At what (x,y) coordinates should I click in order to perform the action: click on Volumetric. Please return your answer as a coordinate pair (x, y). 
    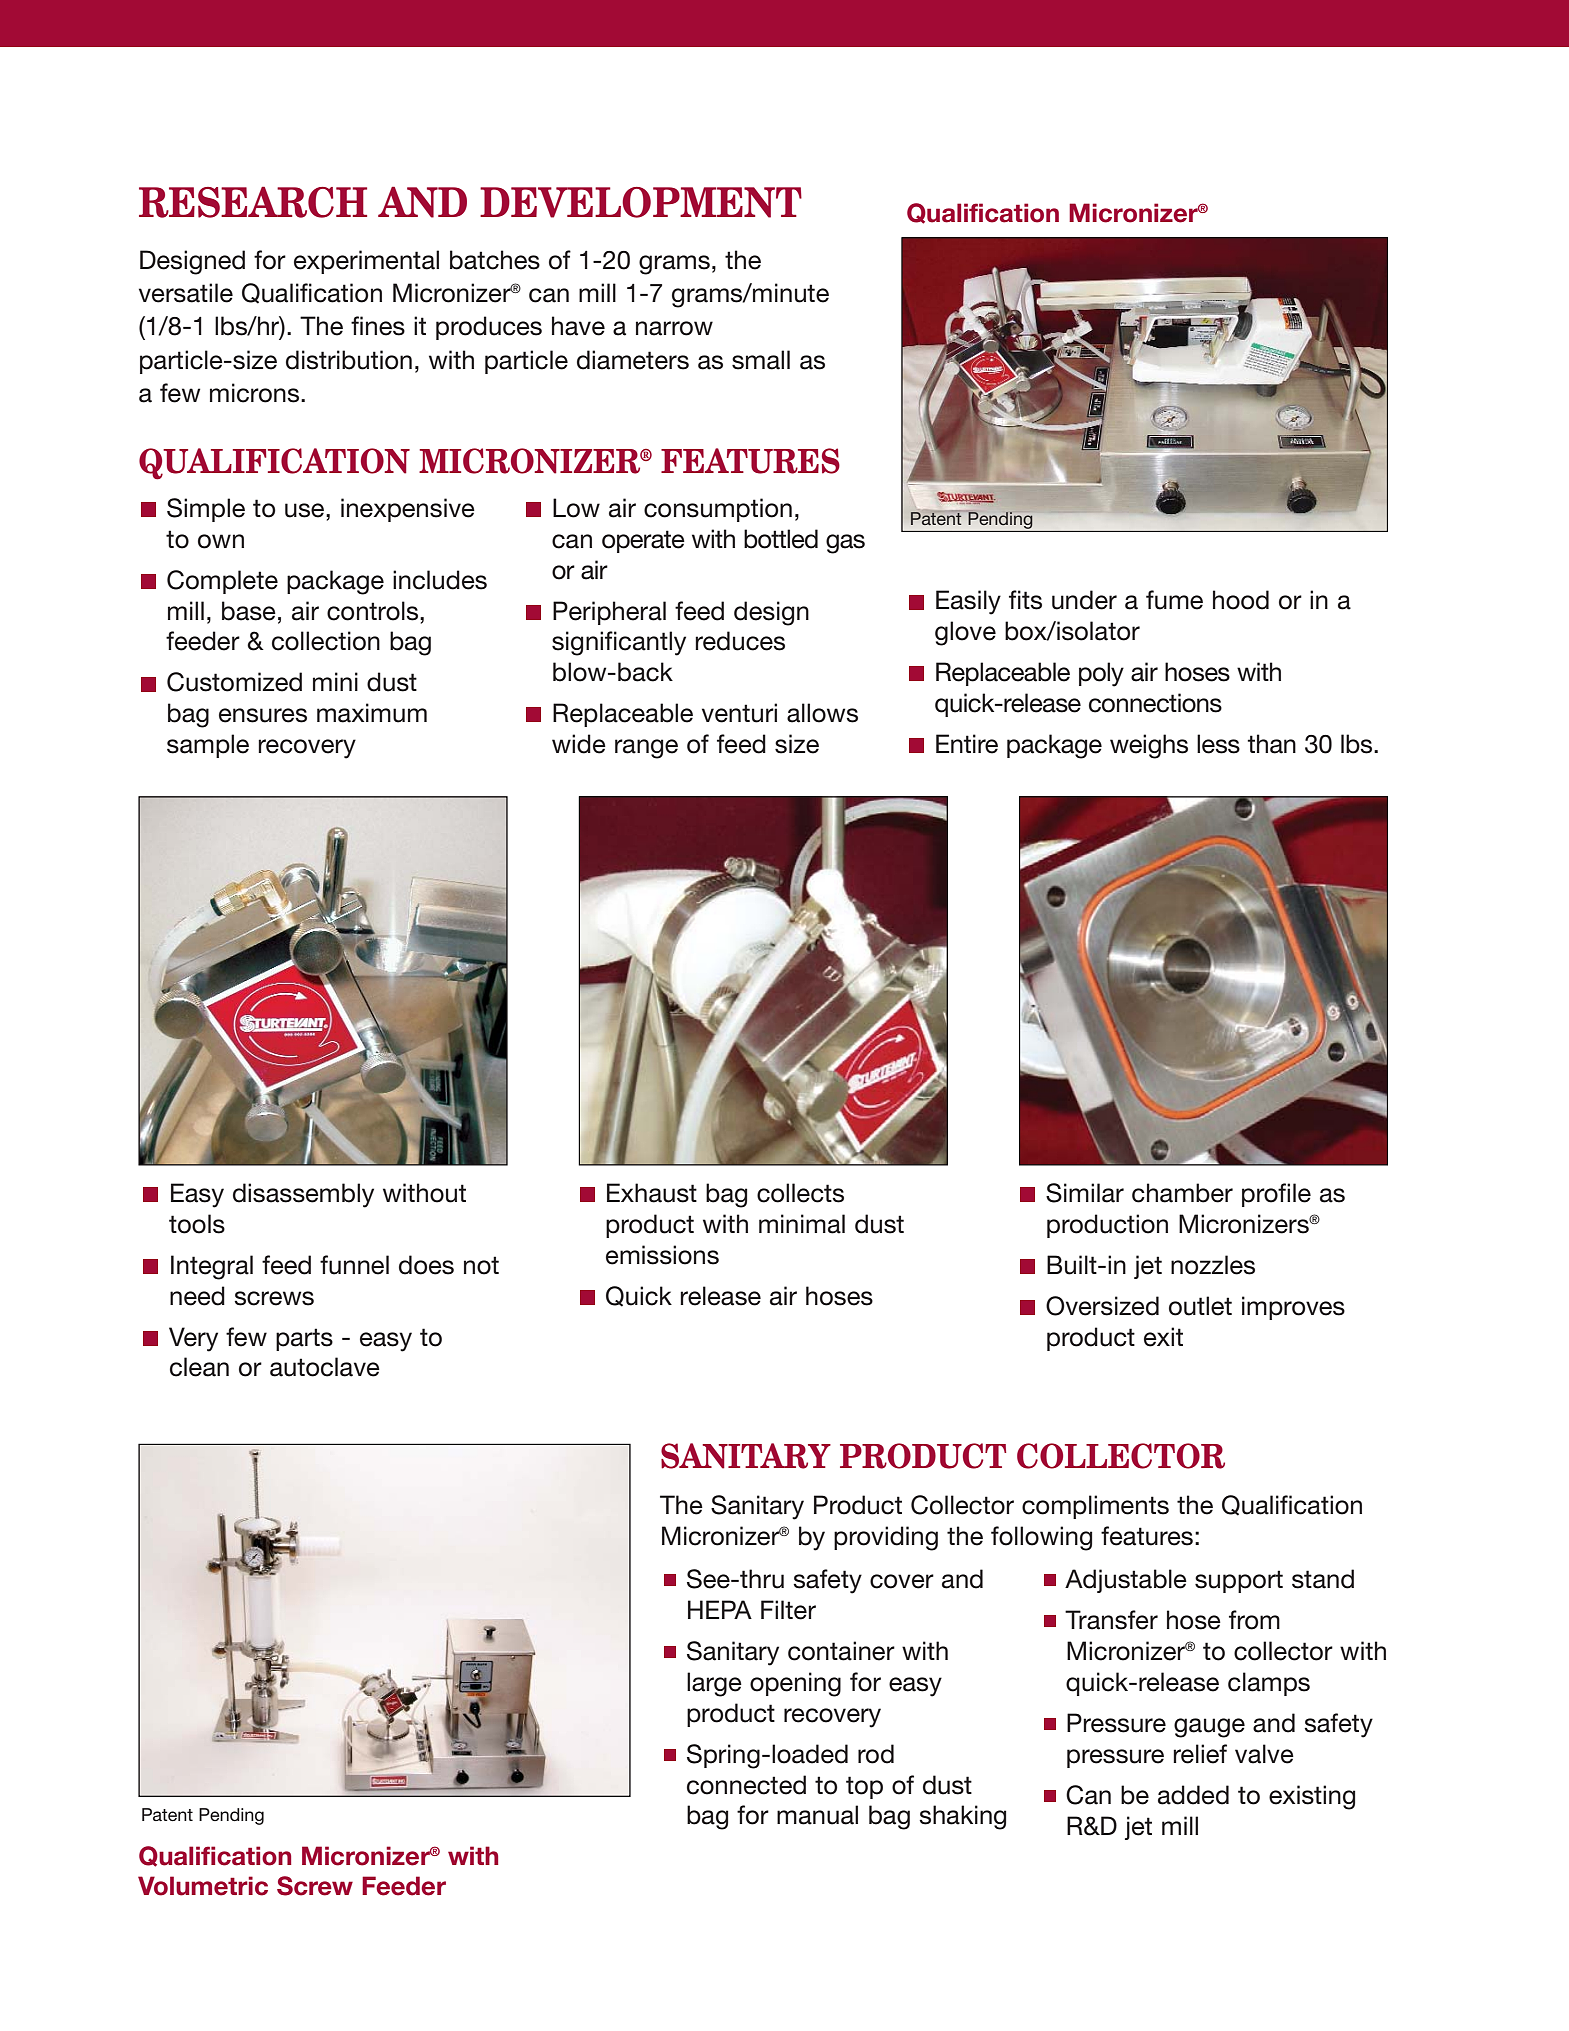
    Looking at the image, I should click on (203, 1886).
